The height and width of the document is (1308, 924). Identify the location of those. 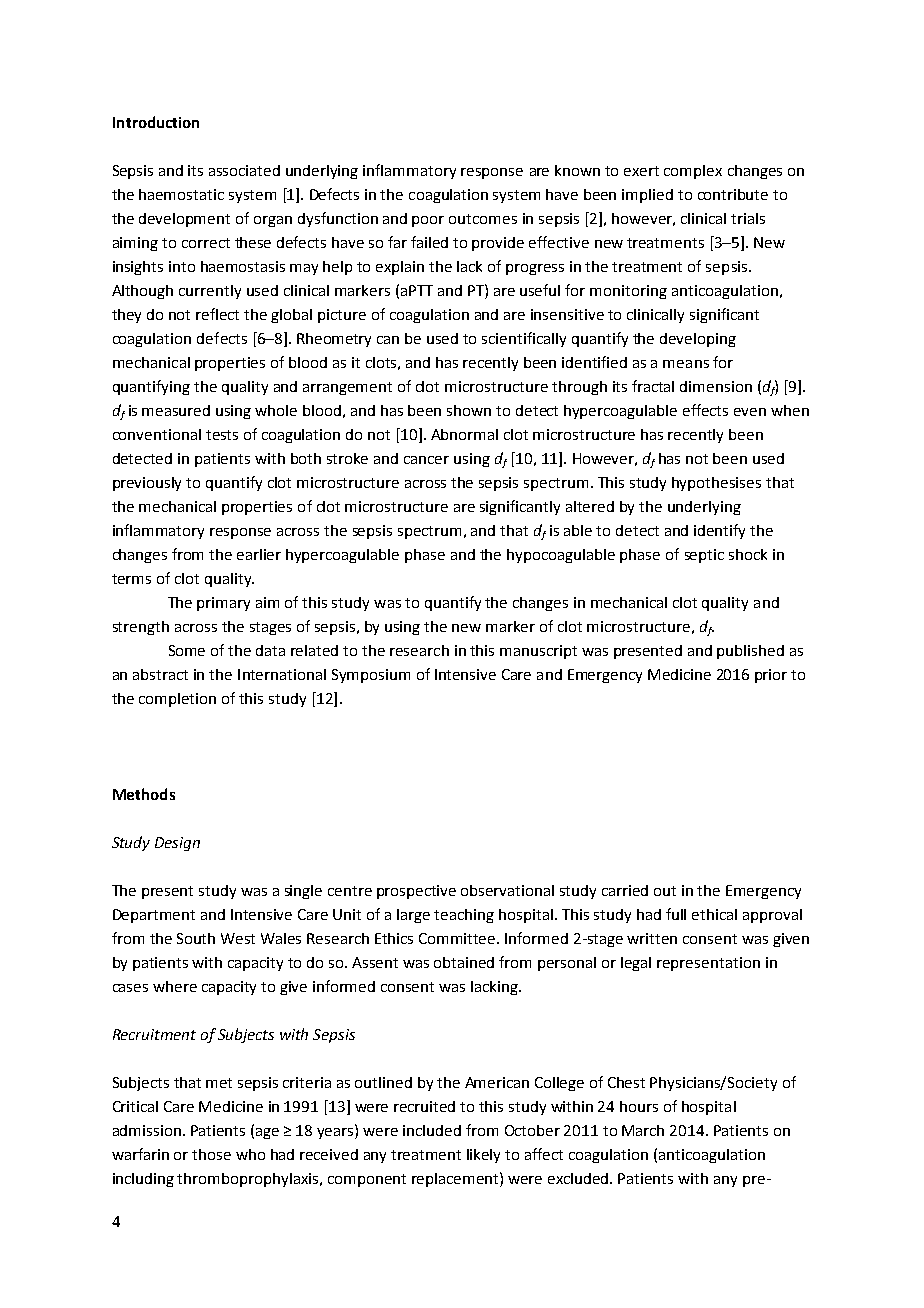
(211, 1154).
